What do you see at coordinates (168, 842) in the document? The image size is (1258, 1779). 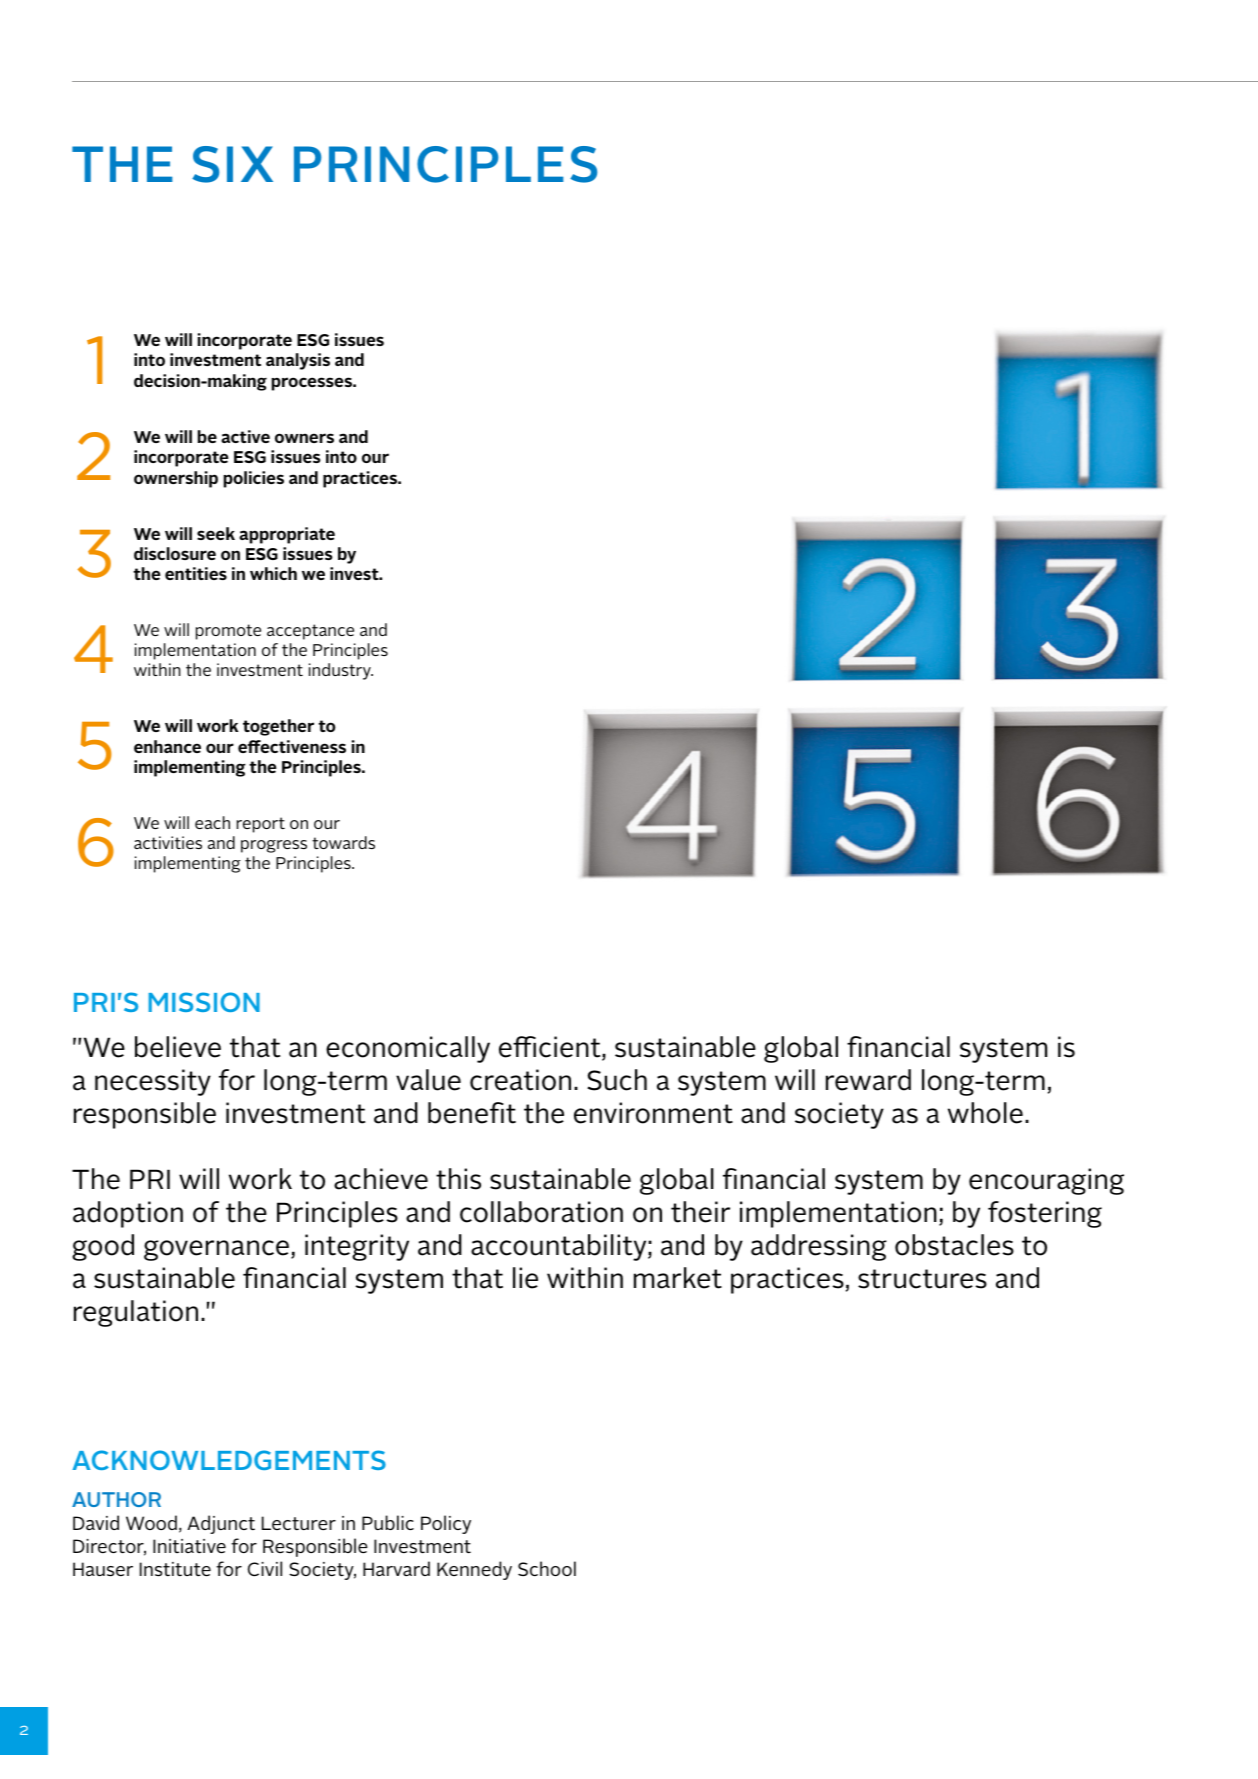 I see `activities` at bounding box center [168, 842].
